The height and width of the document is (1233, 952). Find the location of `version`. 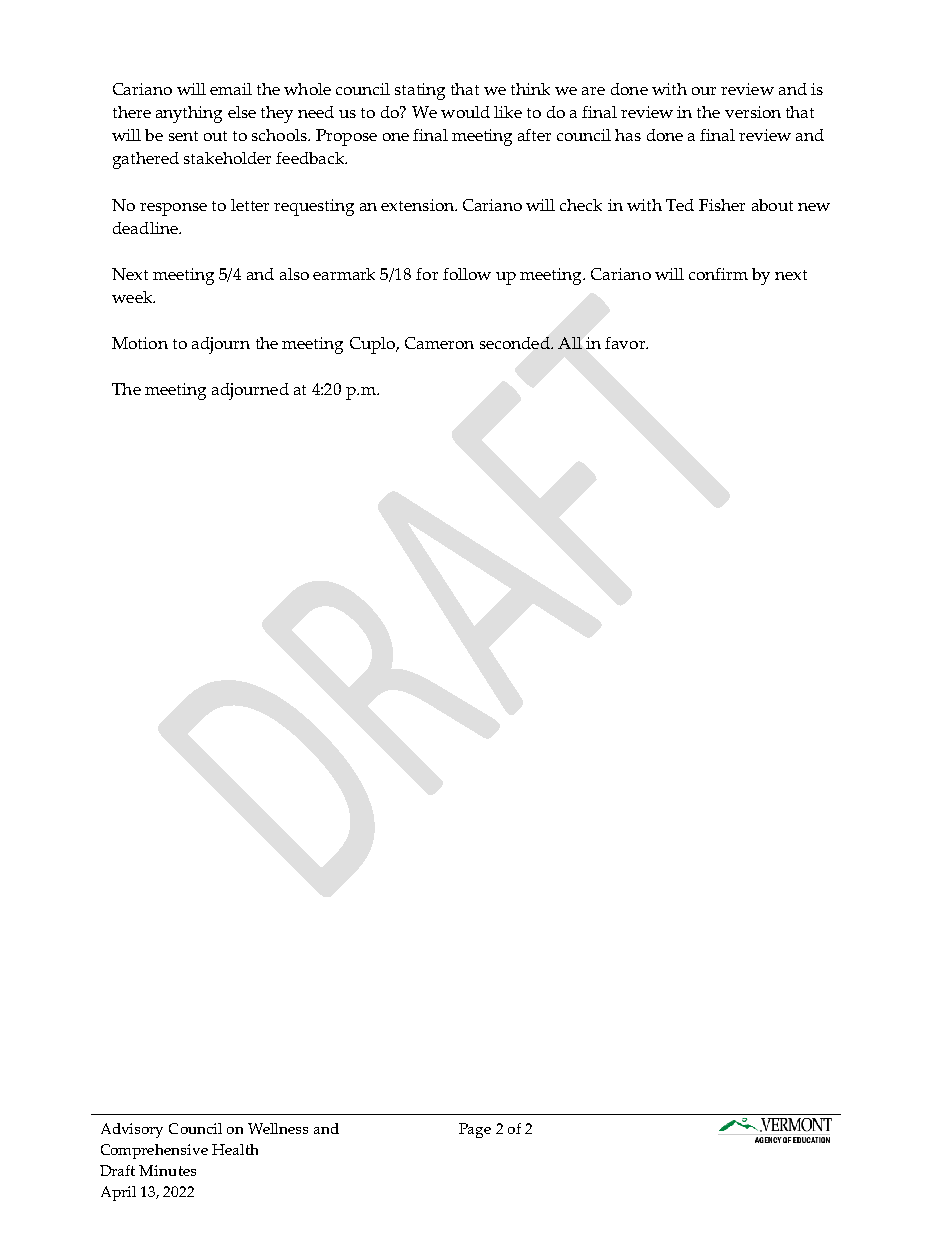

version is located at coordinates (753, 112).
